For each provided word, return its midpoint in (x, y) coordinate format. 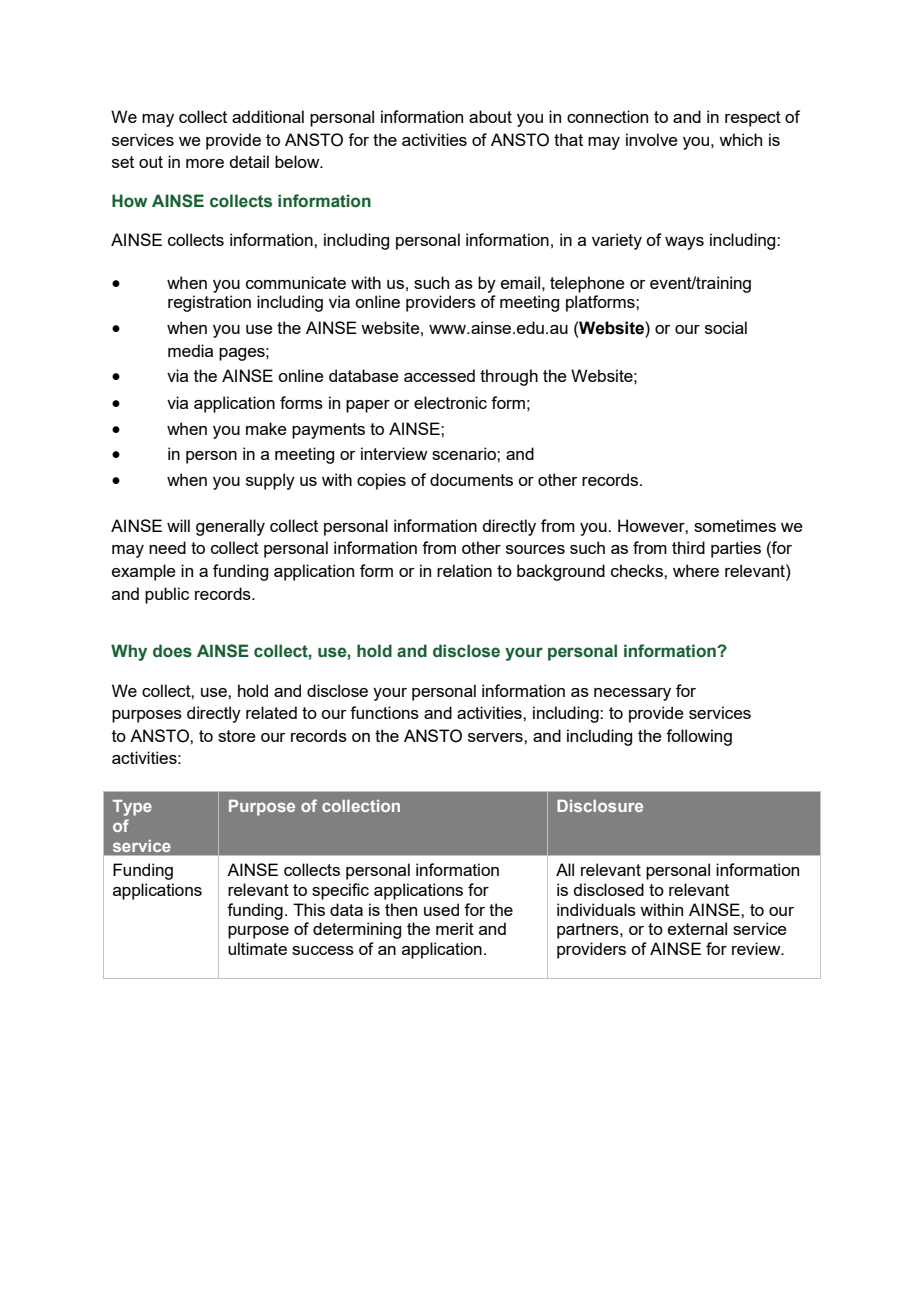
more (205, 163)
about (490, 116)
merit (455, 928)
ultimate (257, 948)
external (697, 928)
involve (652, 139)
